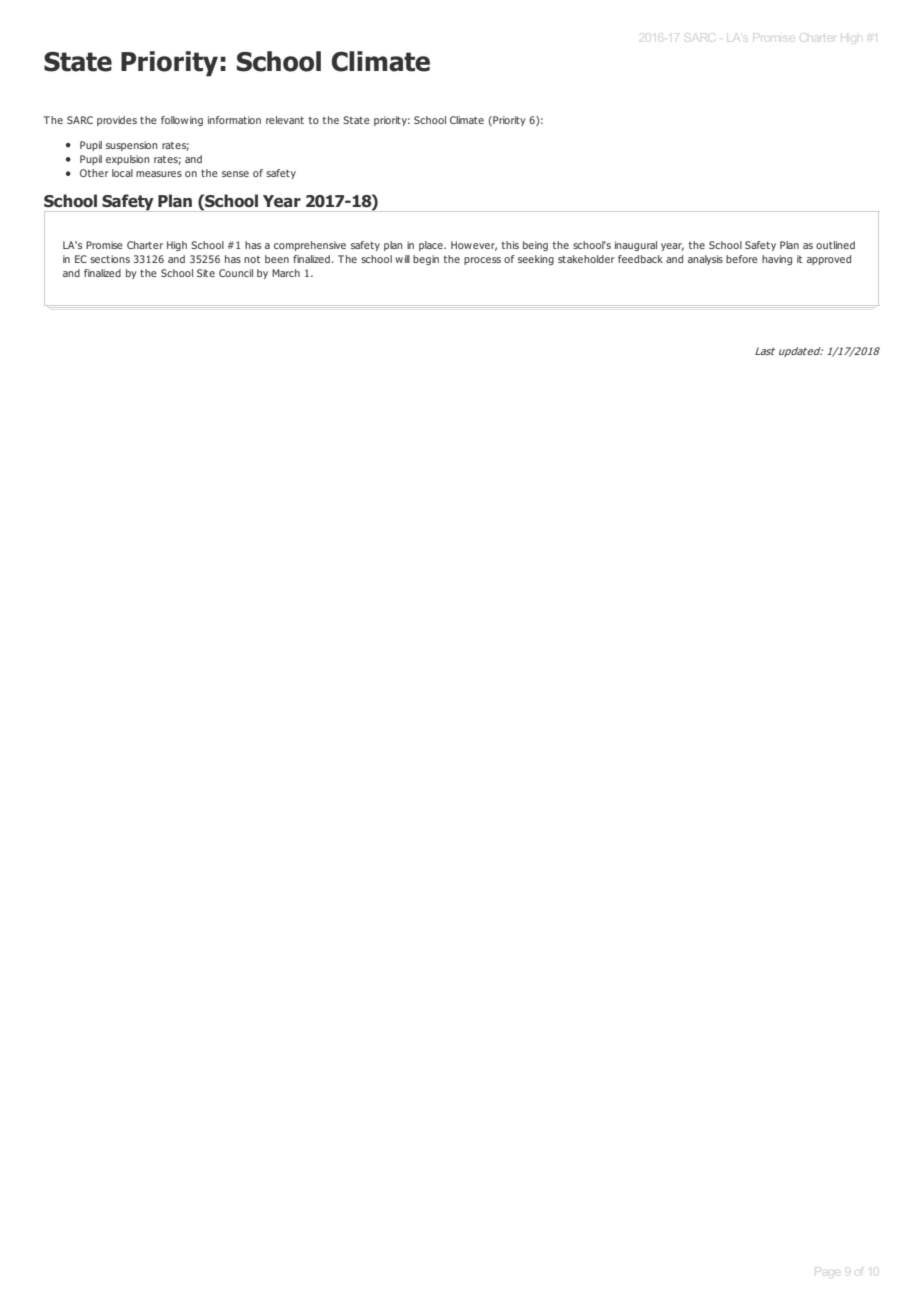 The image size is (924, 1308). Describe the element at coordinates (636, 246) in the document. I see `inaugural` at that location.
